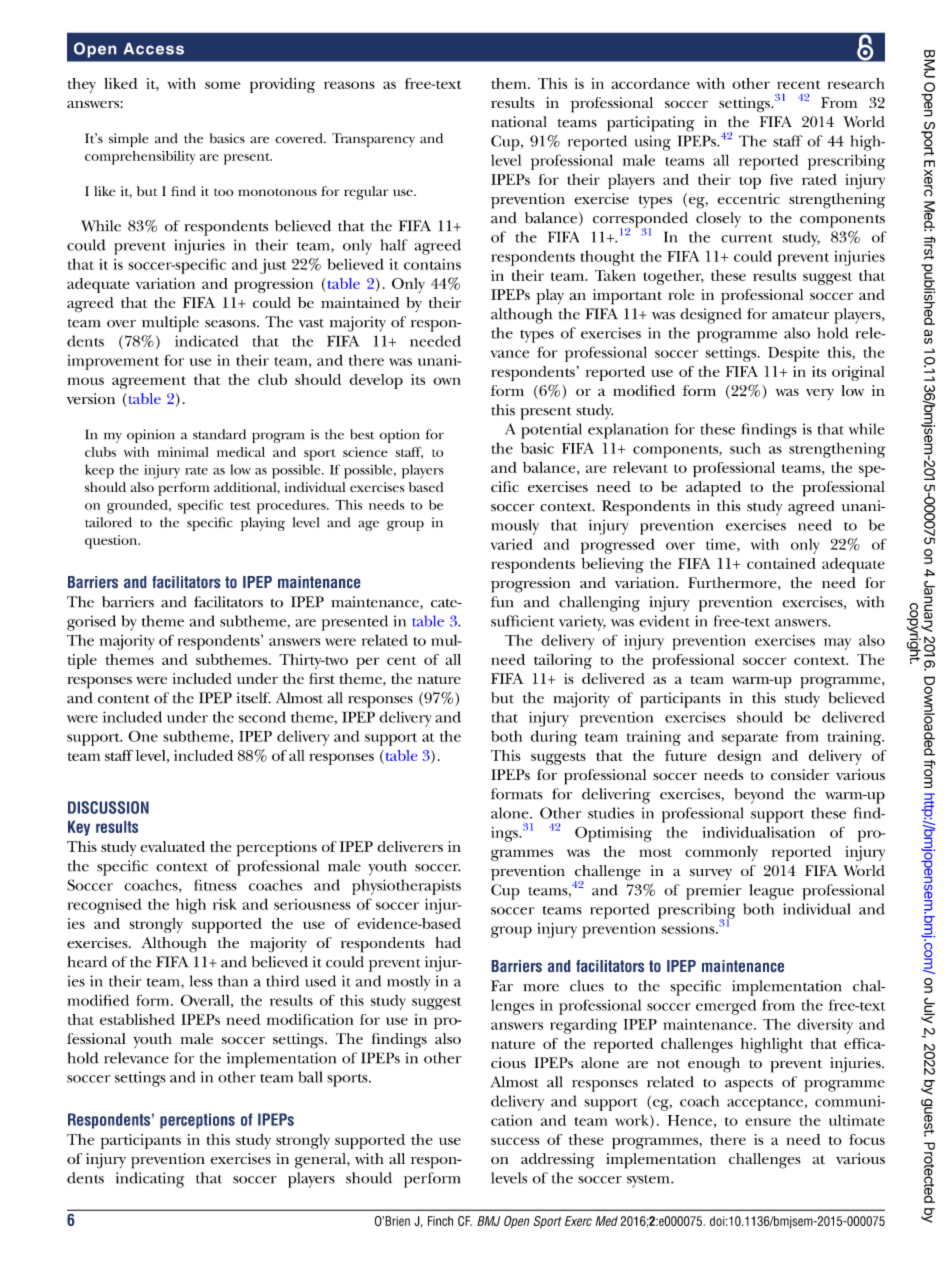 The width and height of the screenshot is (952, 1270). Describe the element at coordinates (448, 942) in the screenshot. I see `had` at that location.
